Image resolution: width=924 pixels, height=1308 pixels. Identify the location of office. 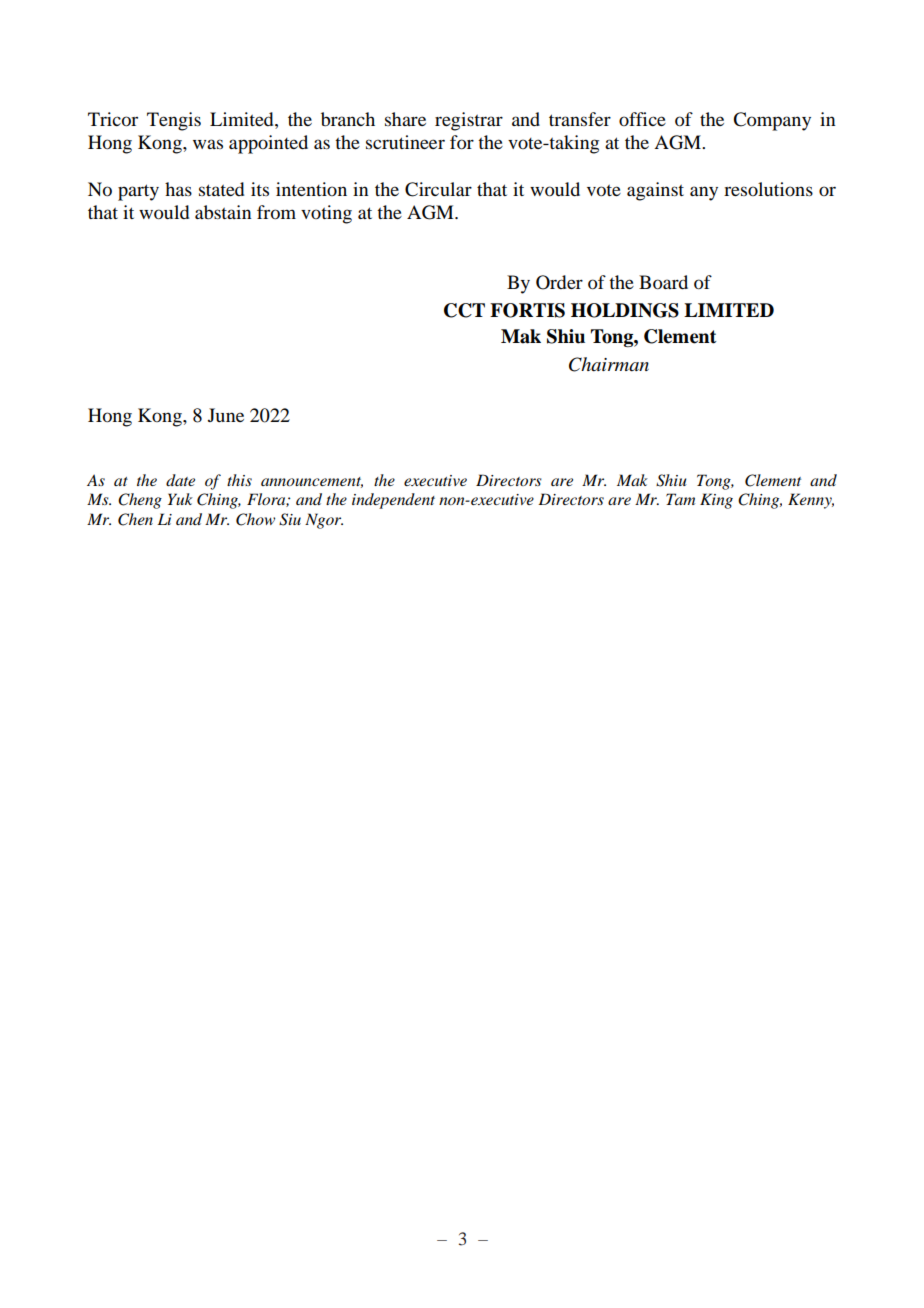
(642, 119).
